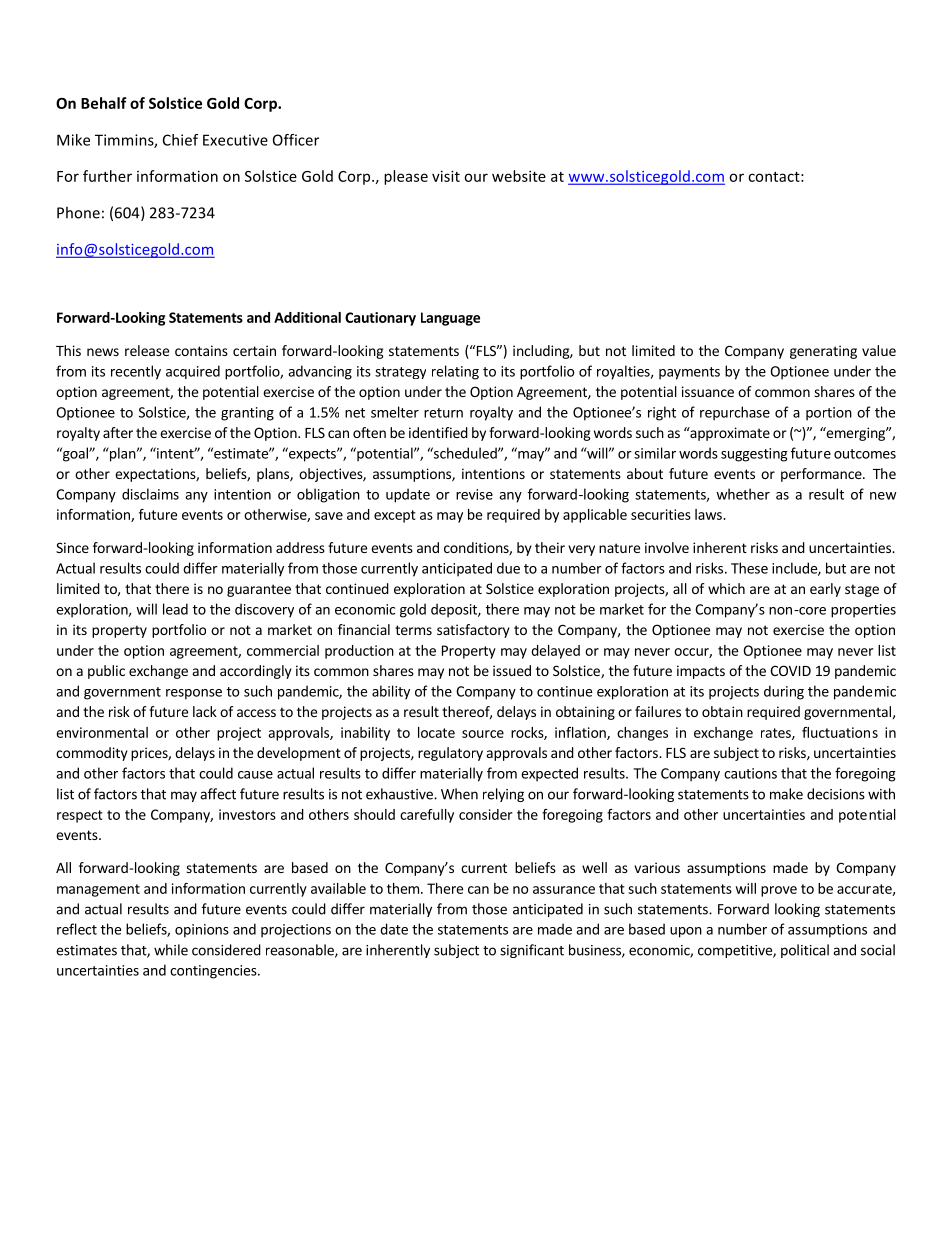 The height and width of the screenshot is (1233, 952). I want to click on return, so click(443, 413).
